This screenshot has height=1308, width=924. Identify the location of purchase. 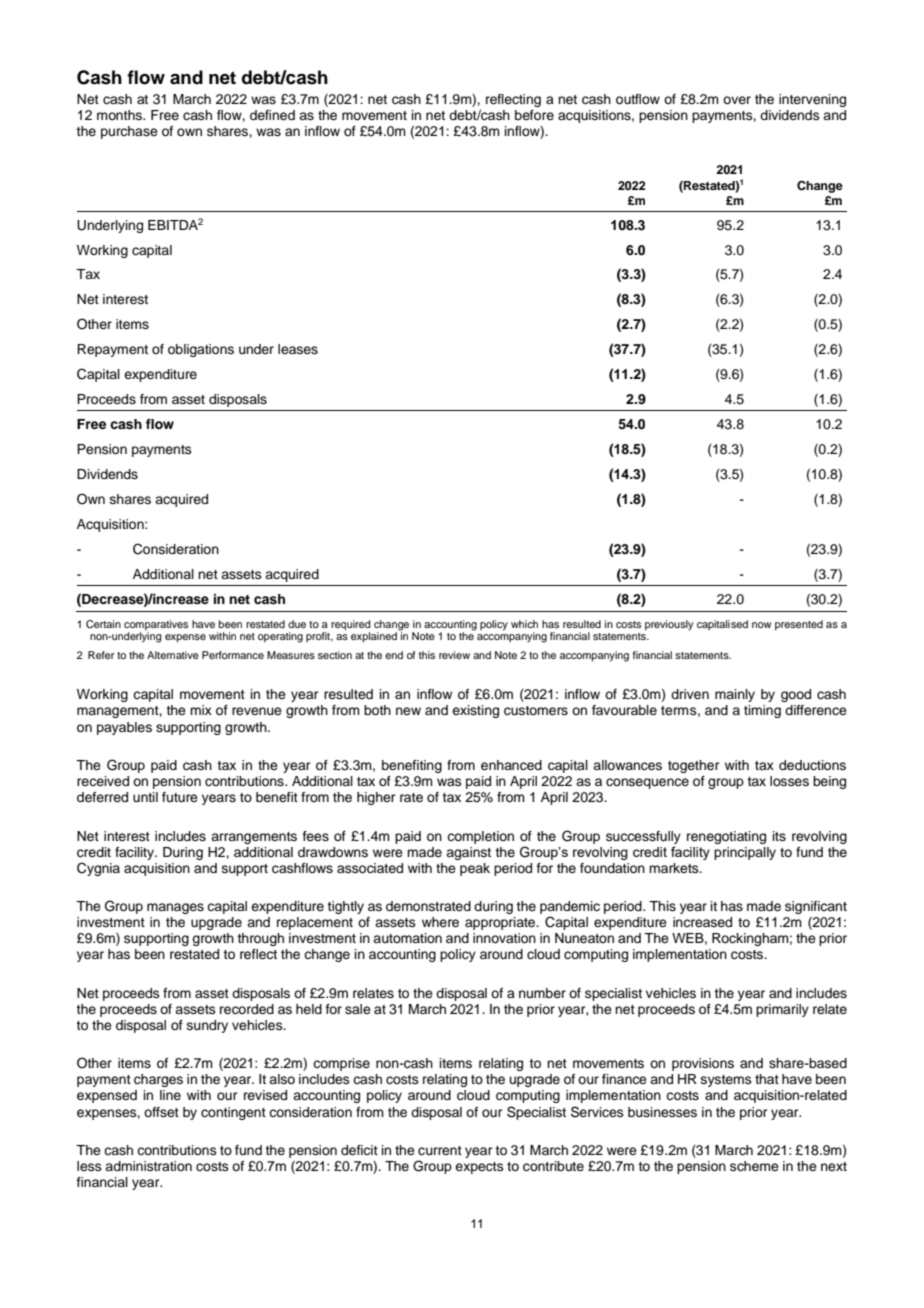
(129, 132).
